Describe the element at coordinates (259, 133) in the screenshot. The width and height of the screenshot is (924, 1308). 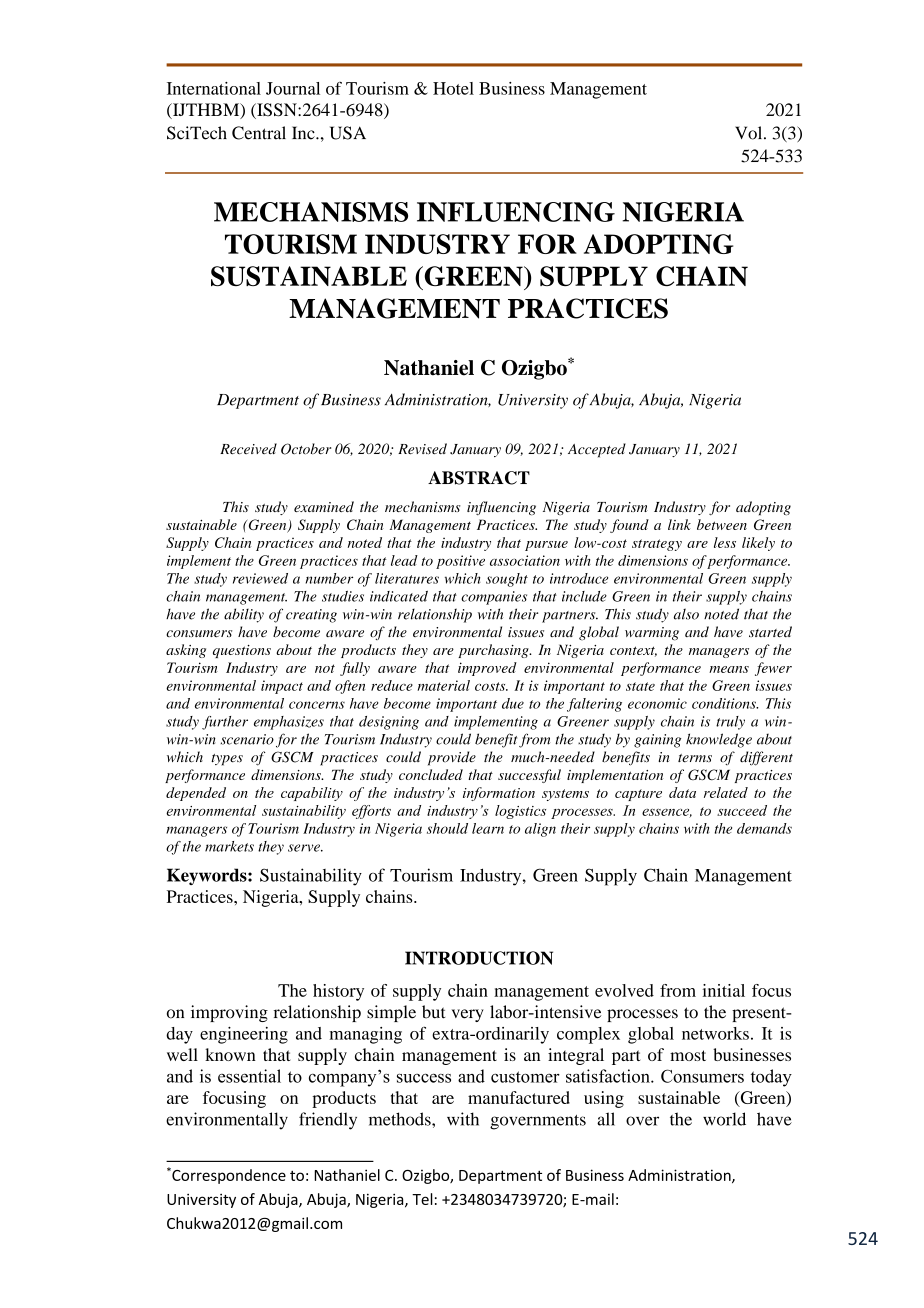
I see `Central` at that location.
